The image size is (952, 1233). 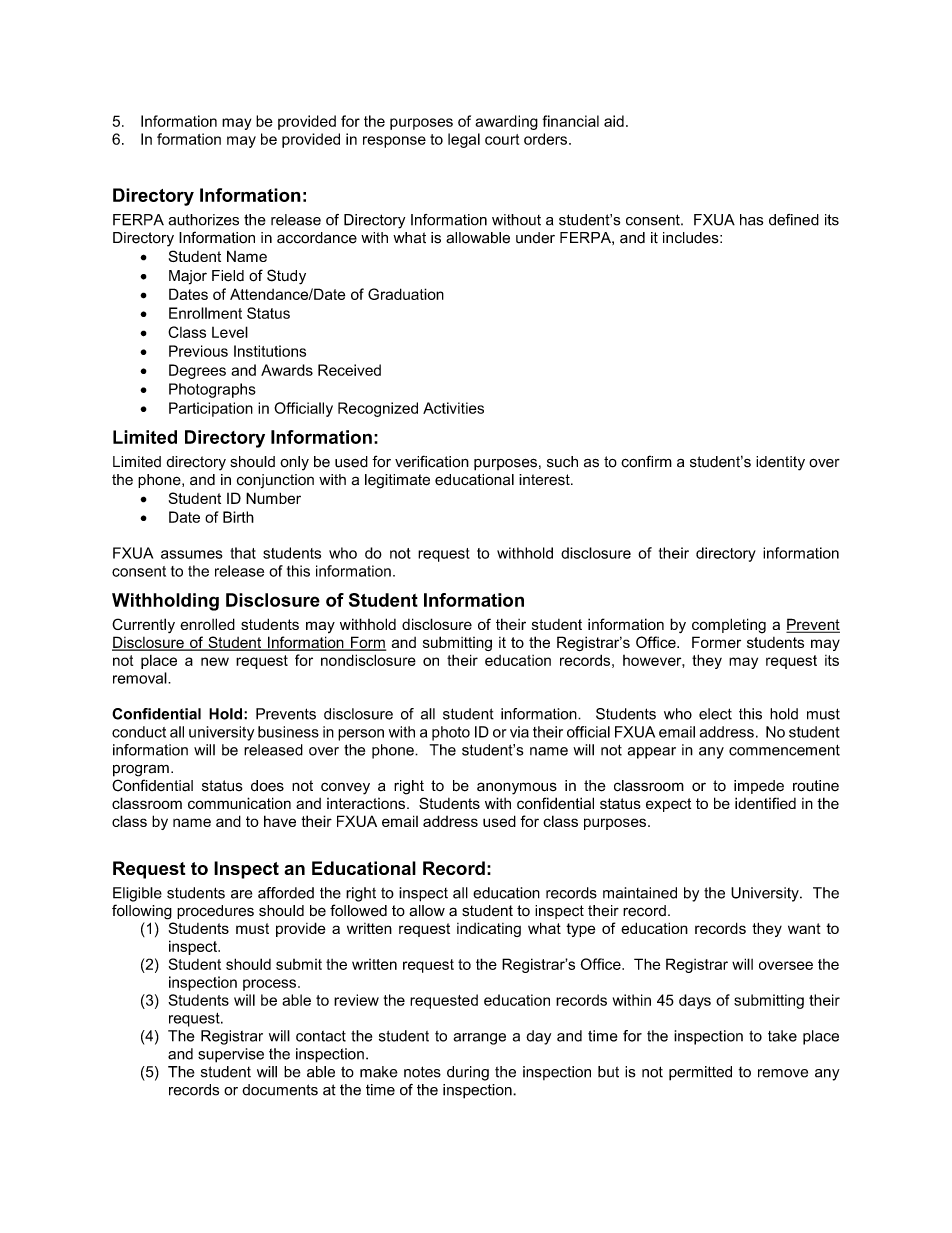 I want to click on authorizes, so click(x=204, y=220).
